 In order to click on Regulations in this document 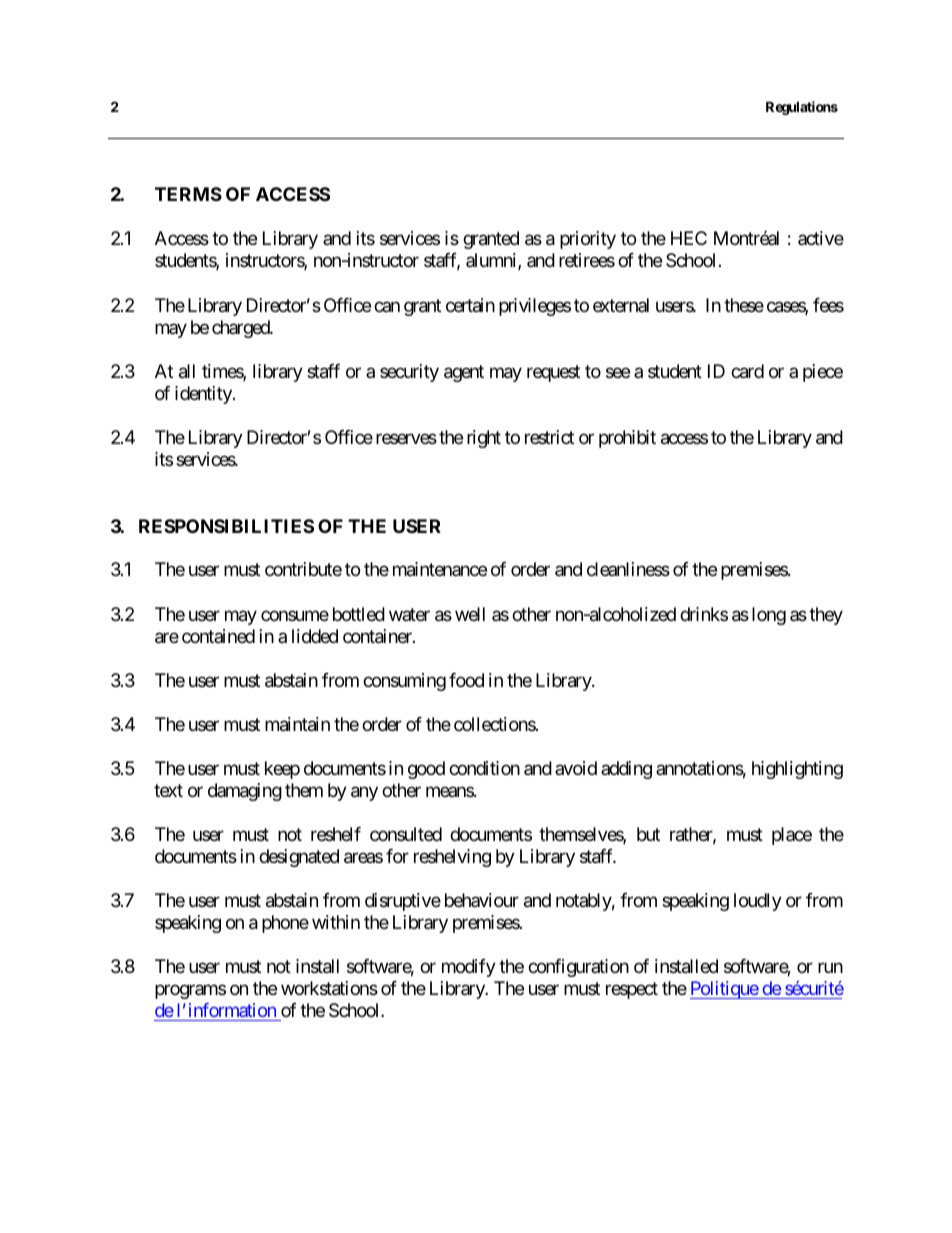, I will do `click(802, 108)`.
